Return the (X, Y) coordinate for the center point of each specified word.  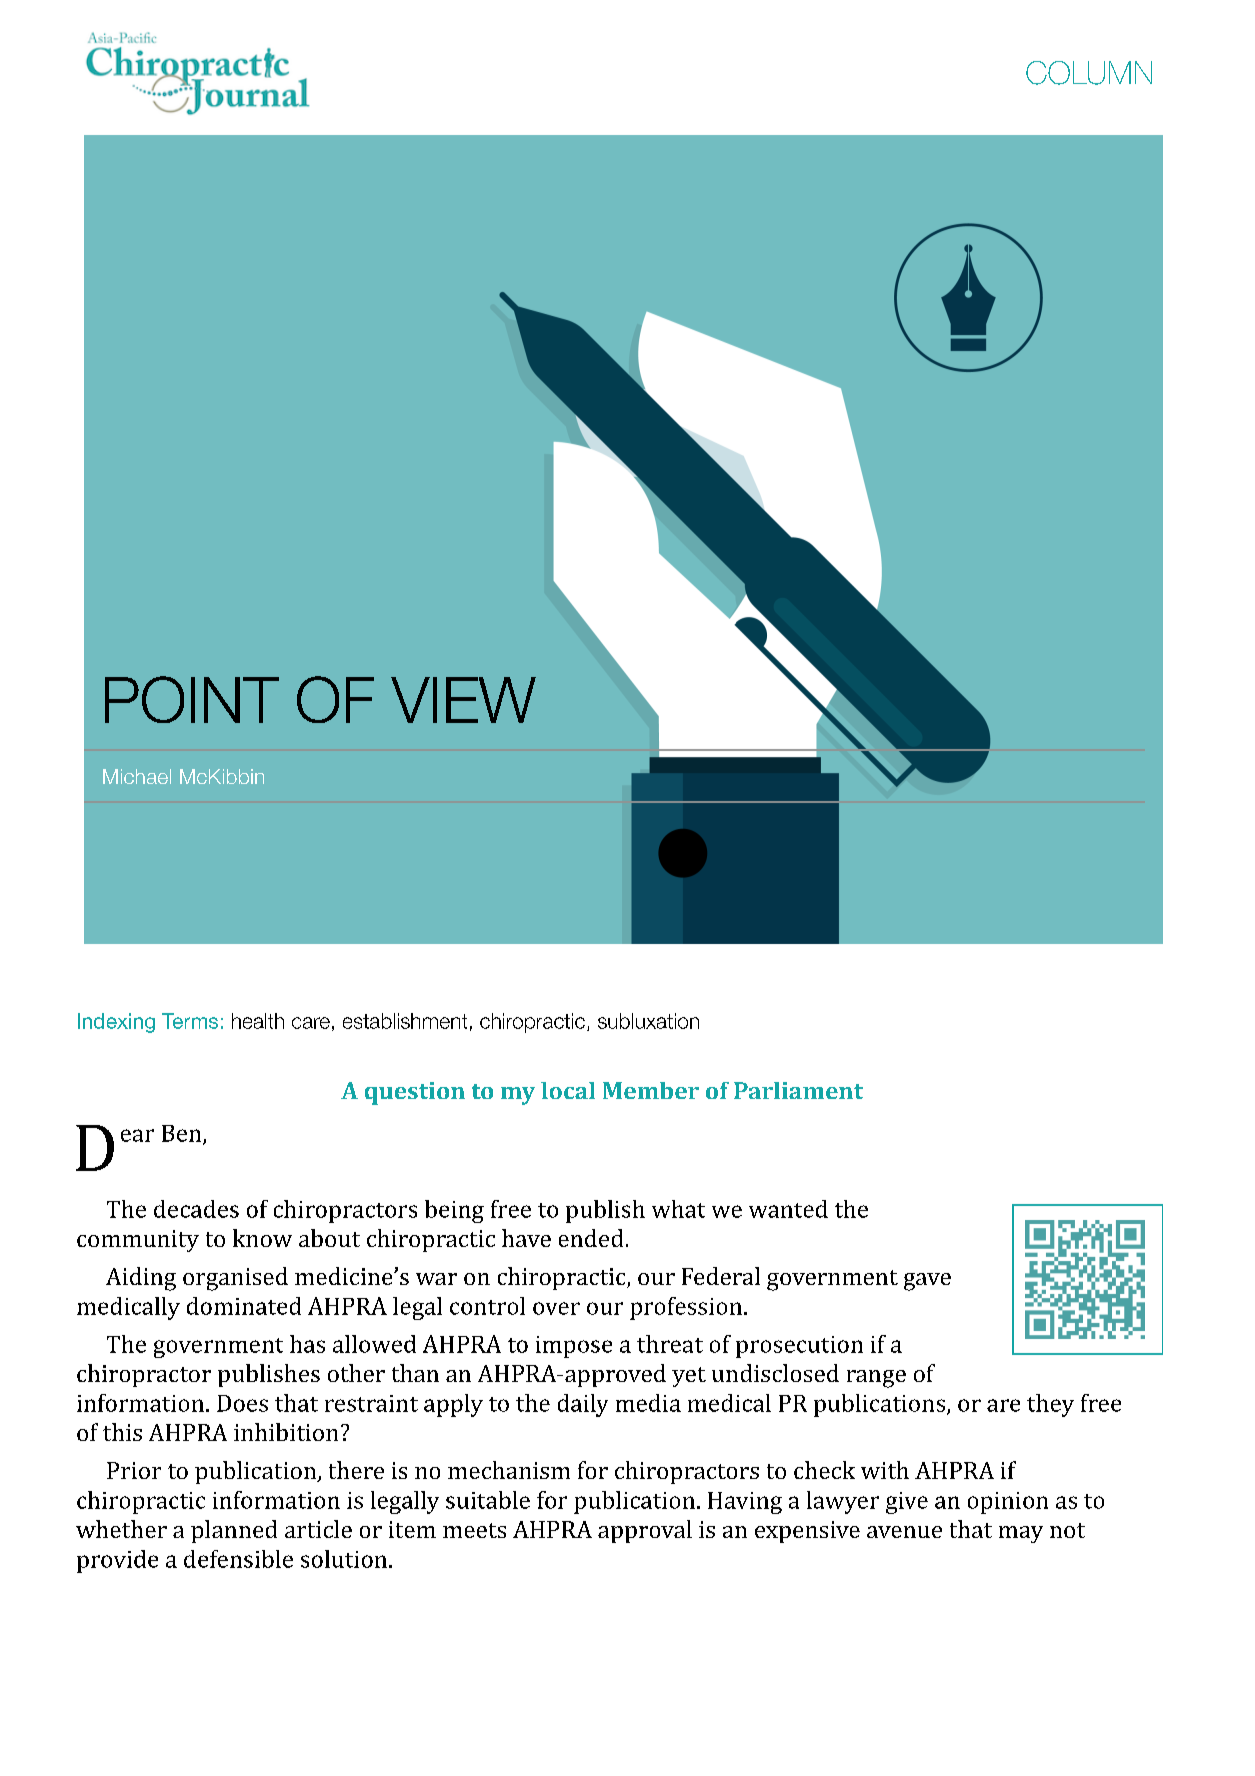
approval (645, 1531)
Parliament (798, 1090)
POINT (192, 699)
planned (234, 1531)
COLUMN (1089, 73)
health (258, 1021)
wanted (788, 1209)
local (568, 1090)
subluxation (648, 1021)
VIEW (463, 700)
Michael (137, 776)
